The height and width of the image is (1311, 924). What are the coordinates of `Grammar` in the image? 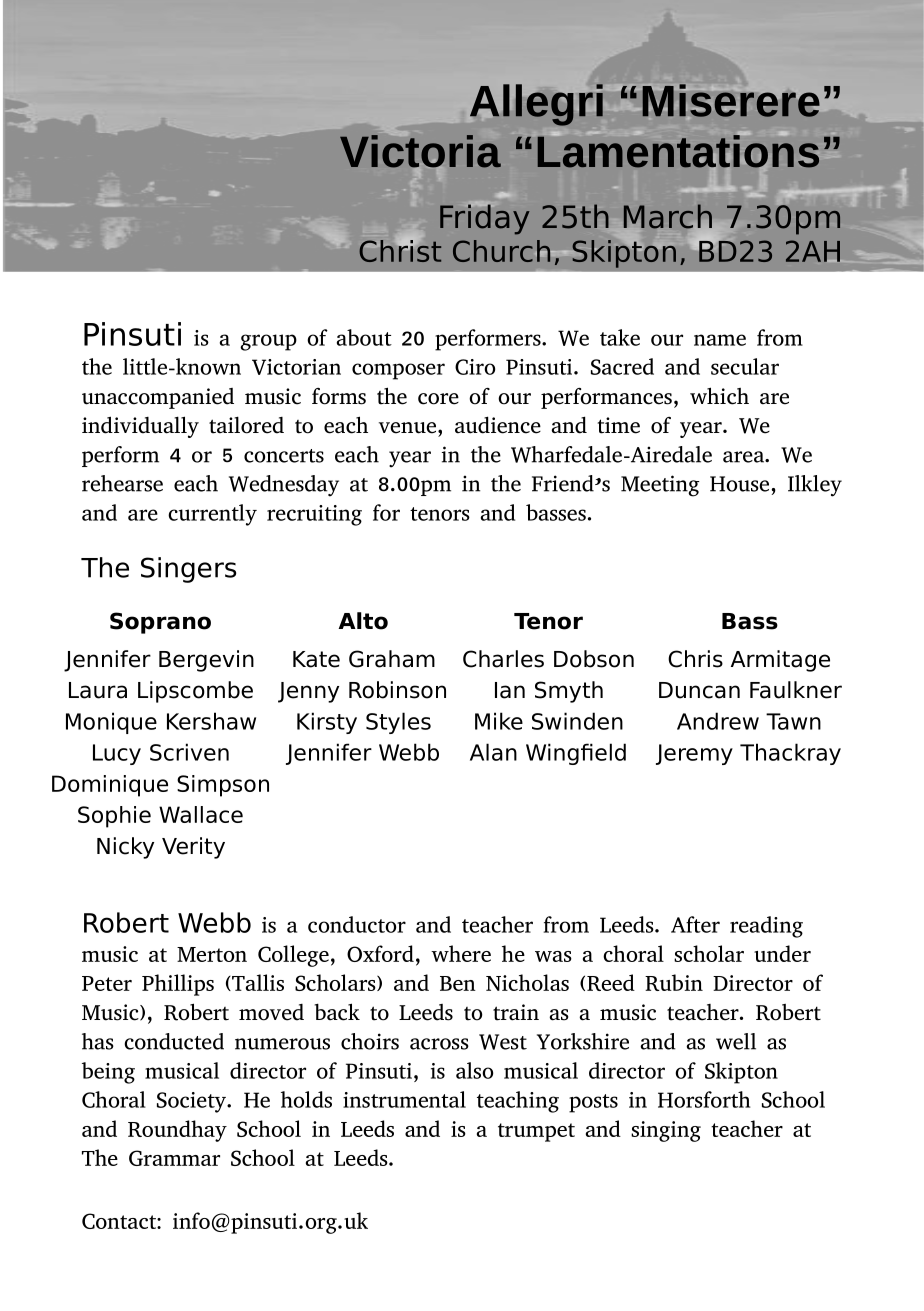 It's located at (174, 1158).
